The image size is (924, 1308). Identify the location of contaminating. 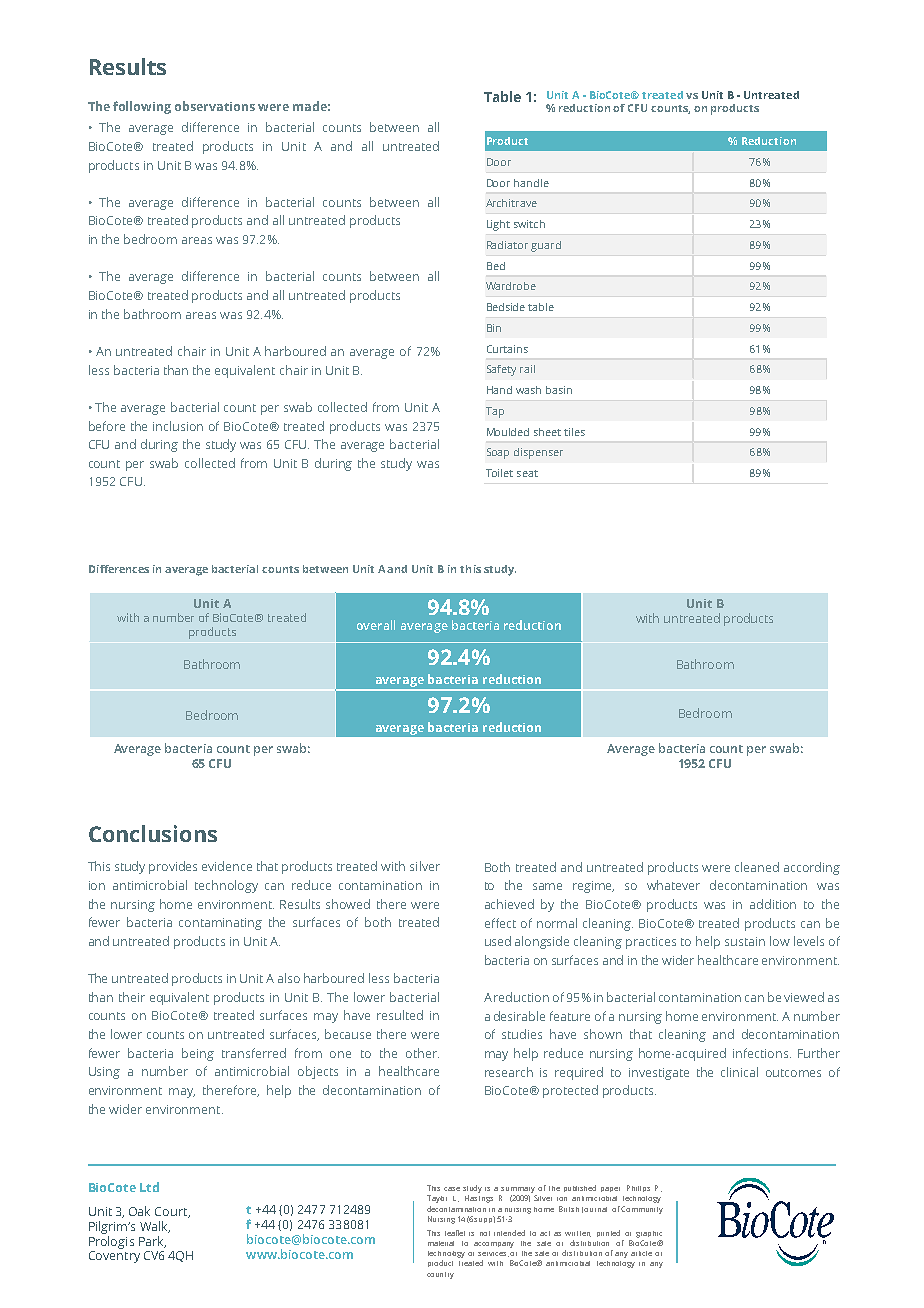
(220, 924).
